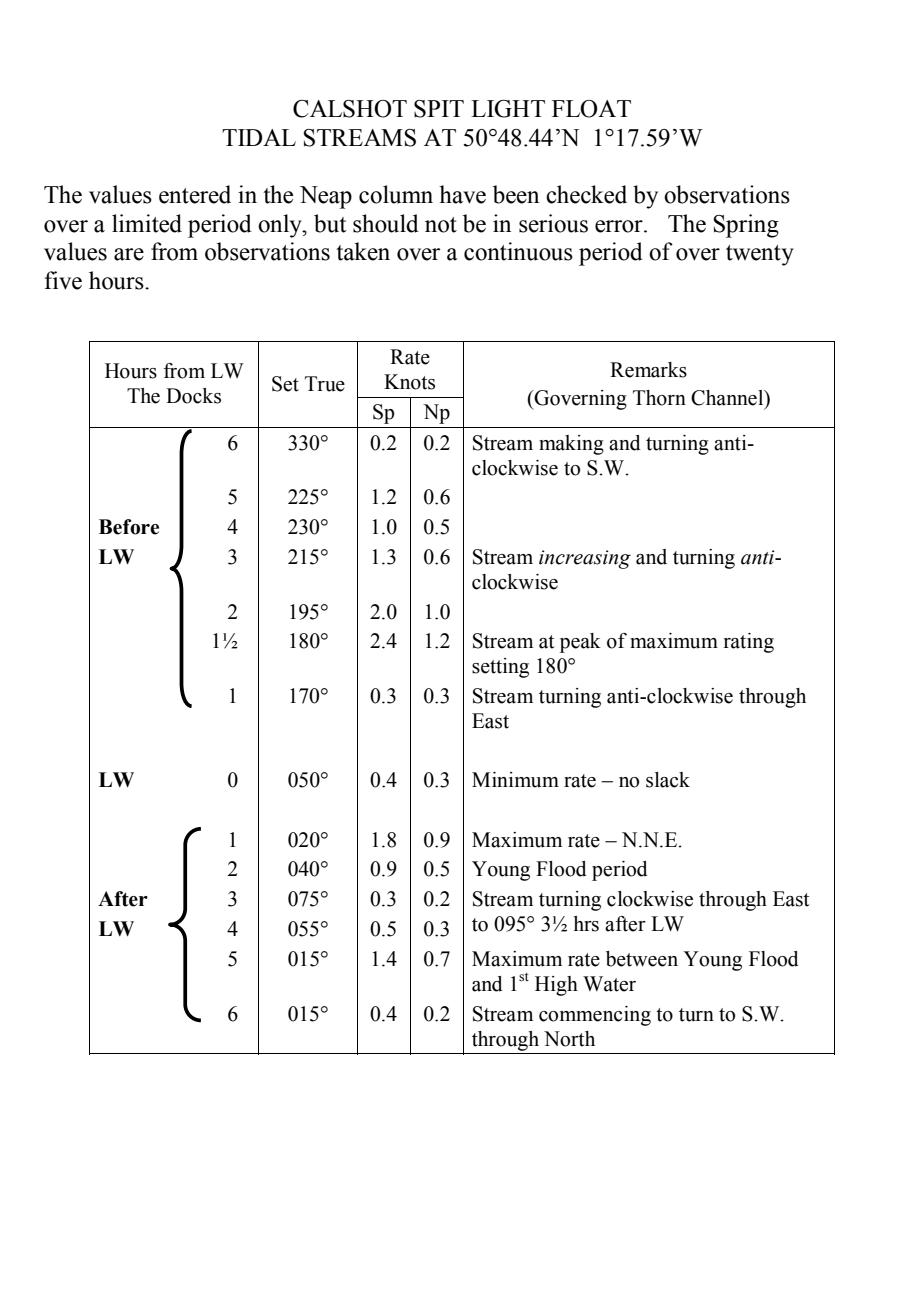  I want to click on Docks, so click(193, 396).
